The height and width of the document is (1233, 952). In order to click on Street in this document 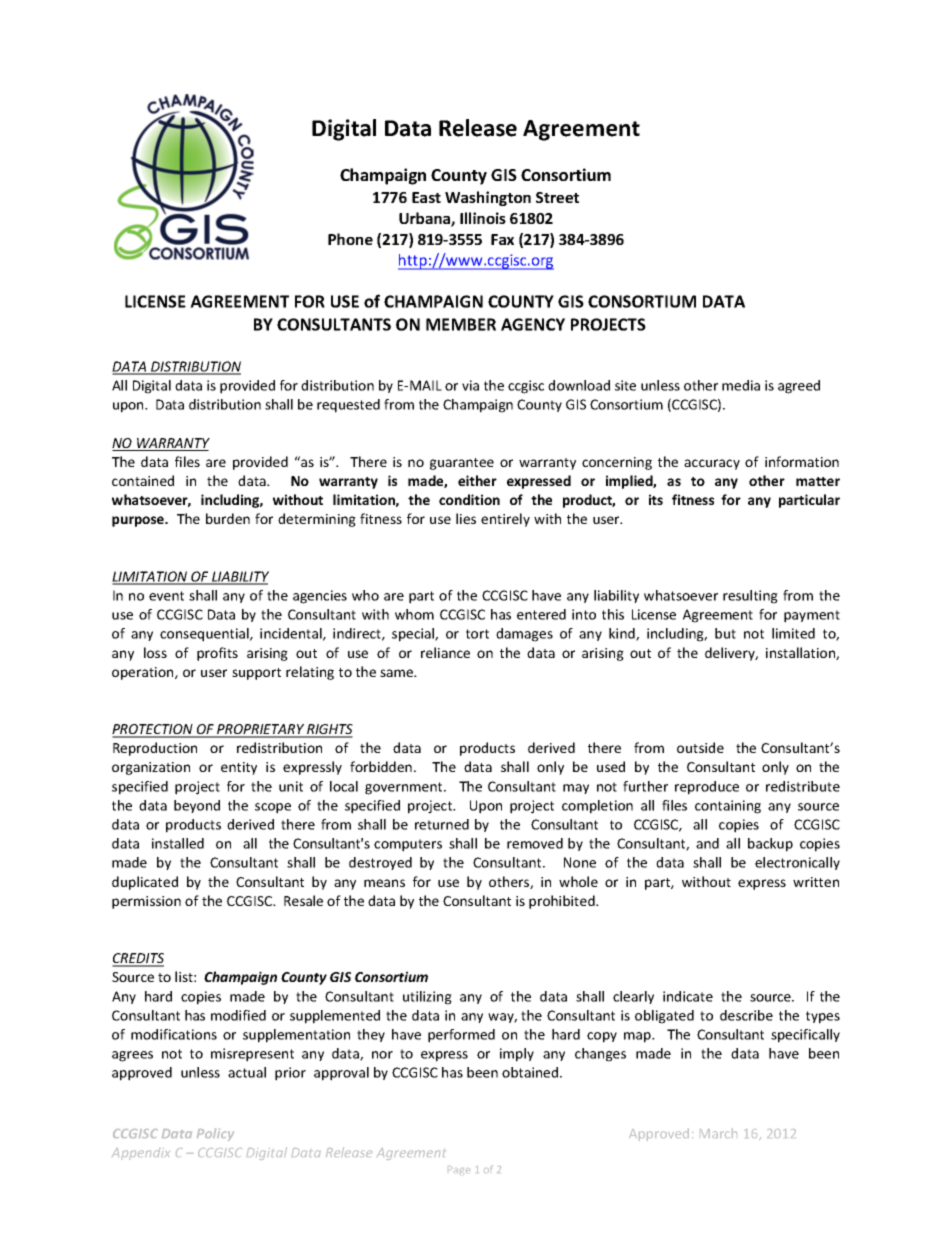, I will do `click(557, 197)`.
